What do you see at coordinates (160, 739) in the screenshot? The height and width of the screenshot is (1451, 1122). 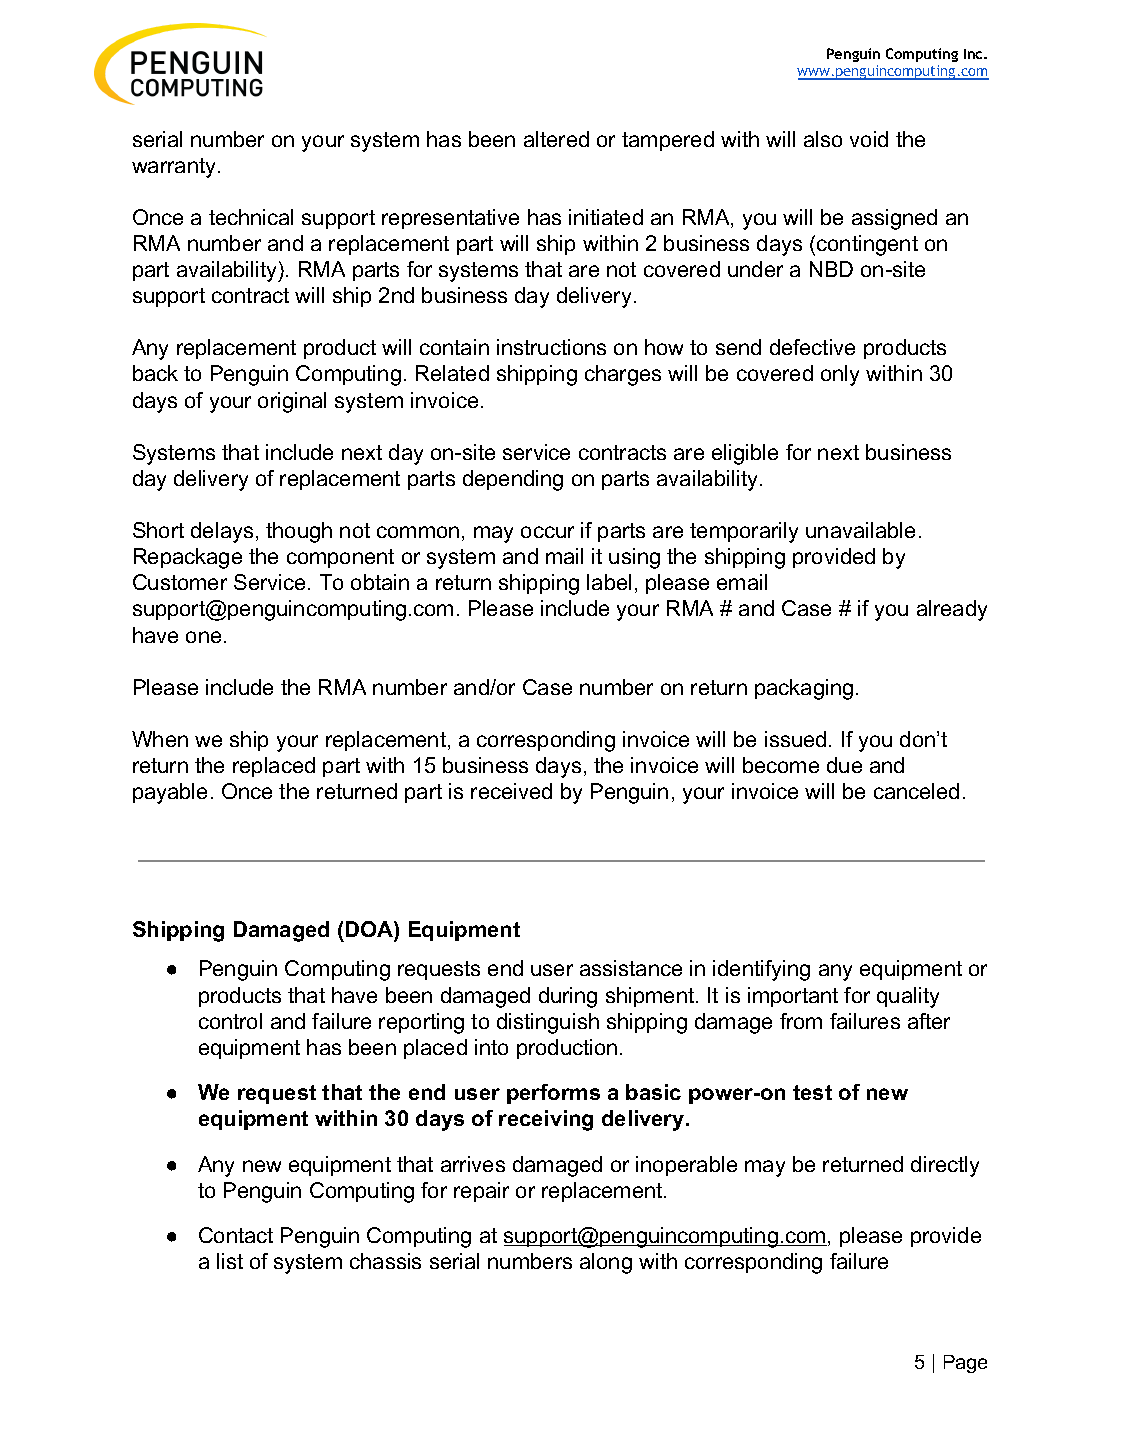 I see `When` at bounding box center [160, 739].
